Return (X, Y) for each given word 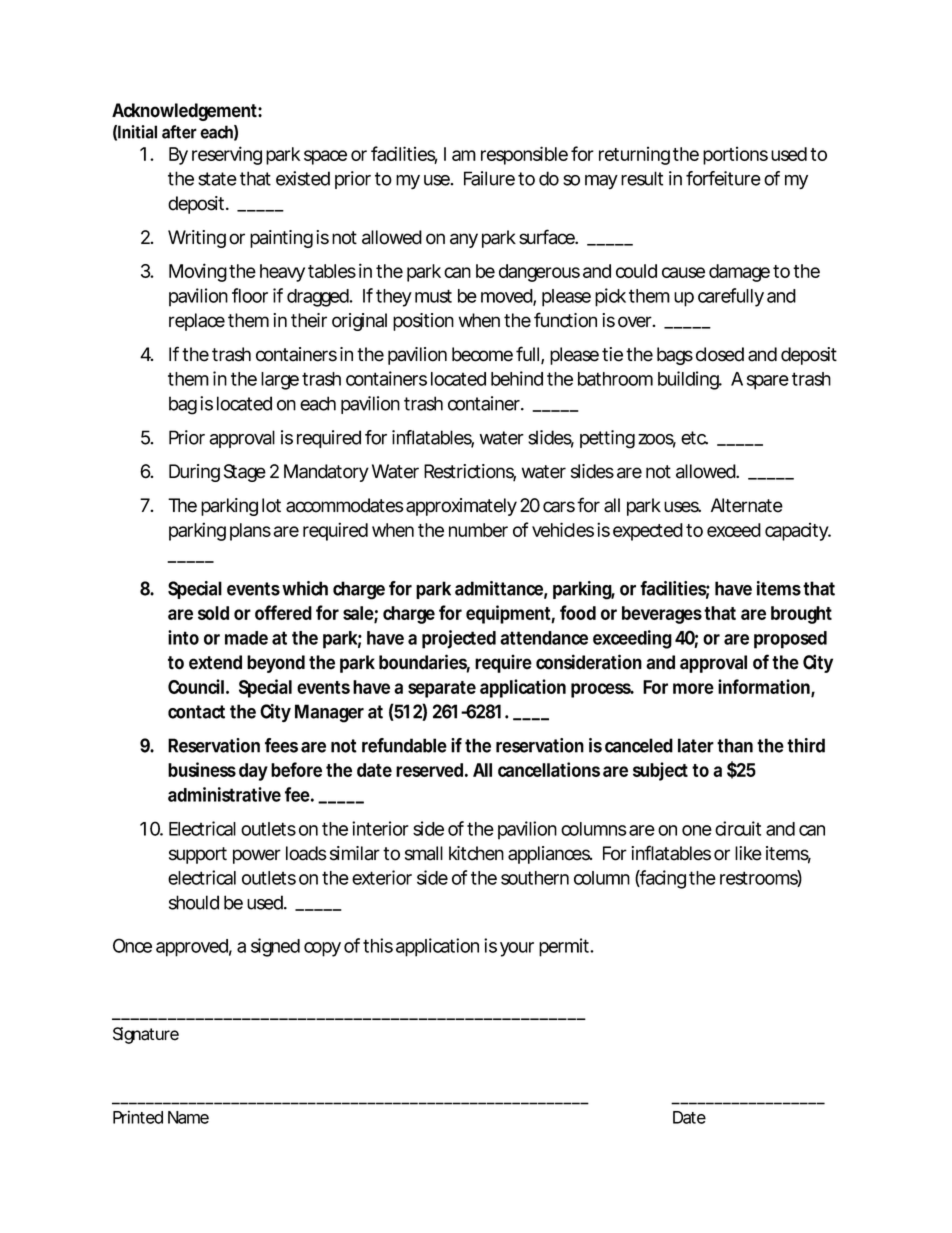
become (482, 354)
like (748, 853)
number (478, 530)
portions (735, 155)
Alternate (747, 505)
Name (188, 1117)
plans (250, 532)
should (194, 902)
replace (197, 322)
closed (720, 354)
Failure (489, 178)
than (735, 745)
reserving (227, 155)
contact (196, 712)
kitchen (476, 853)
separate (442, 689)
